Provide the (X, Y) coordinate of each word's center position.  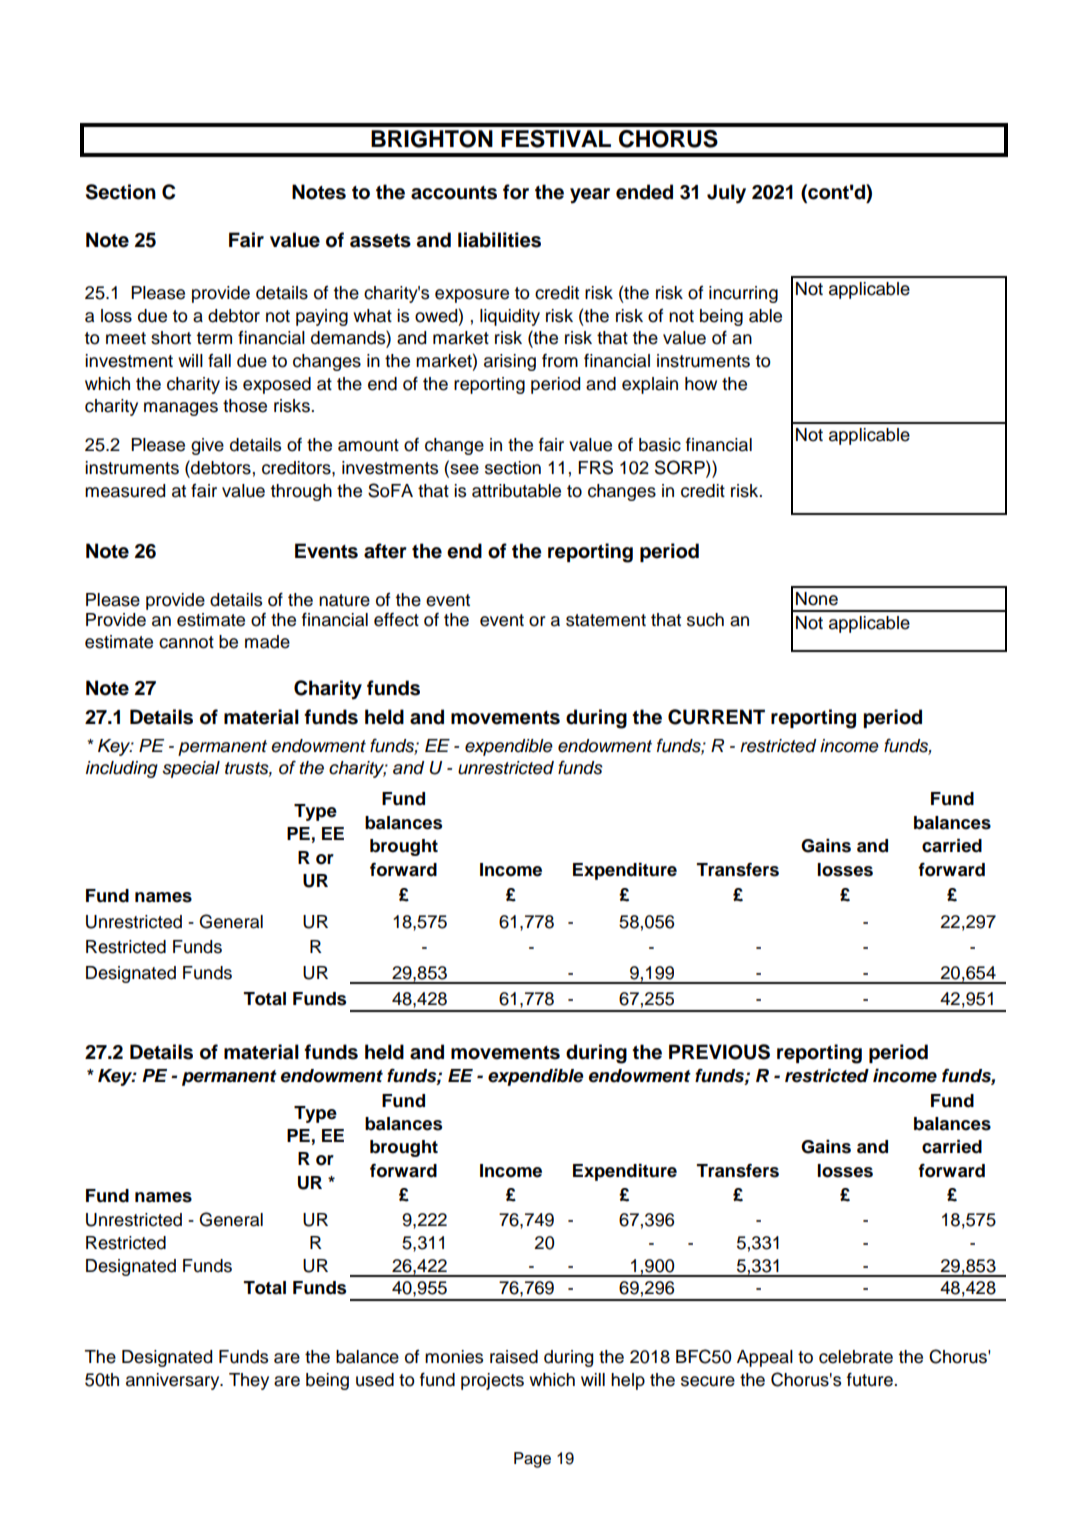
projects (492, 1381)
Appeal (765, 1358)
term (214, 338)
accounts (454, 193)
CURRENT (716, 717)
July (726, 194)
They (249, 1381)
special (191, 769)
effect (396, 620)
